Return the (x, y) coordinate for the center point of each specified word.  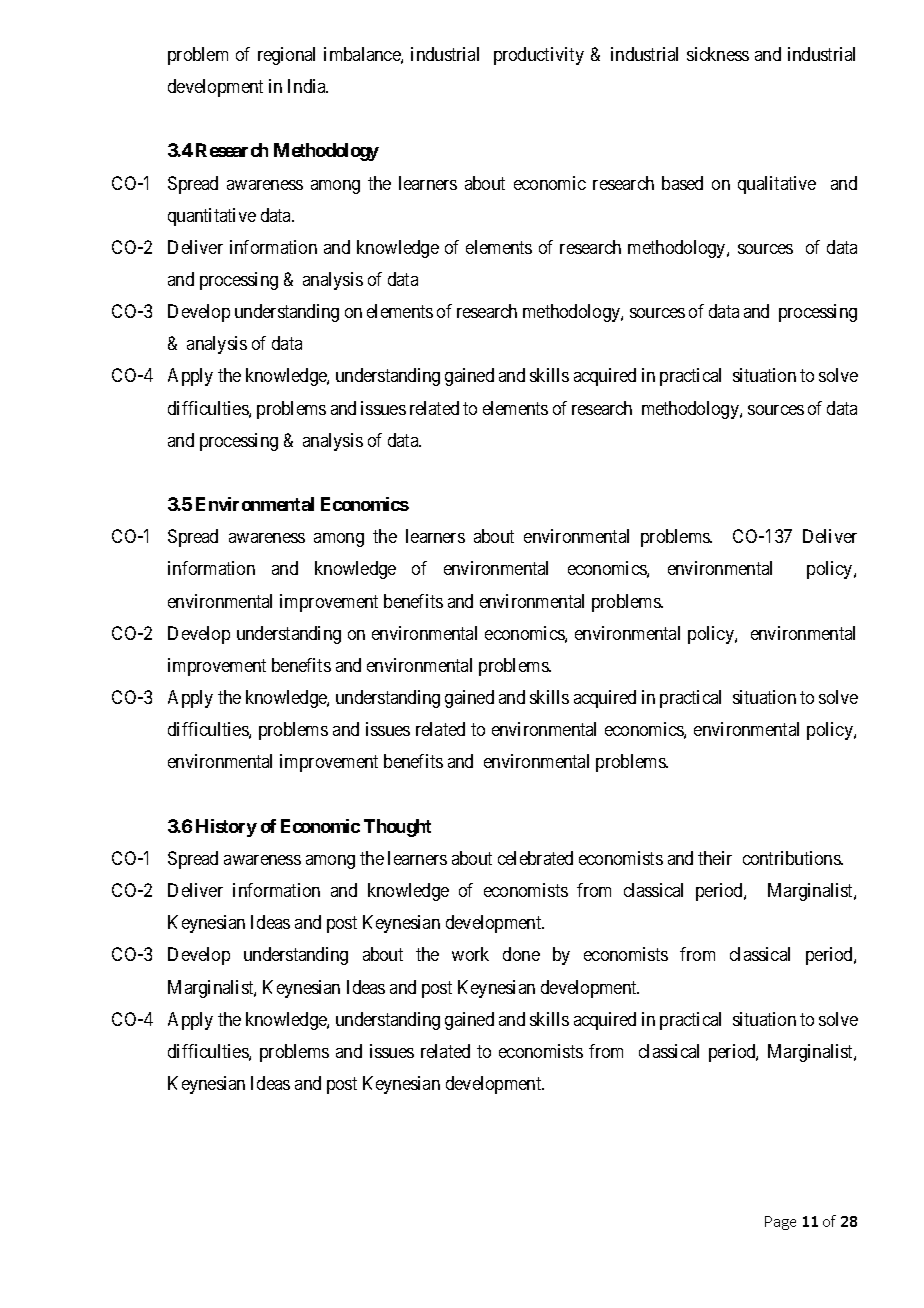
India (308, 86)
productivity (539, 56)
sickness (718, 54)
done (521, 954)
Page (780, 1223)
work (470, 954)
